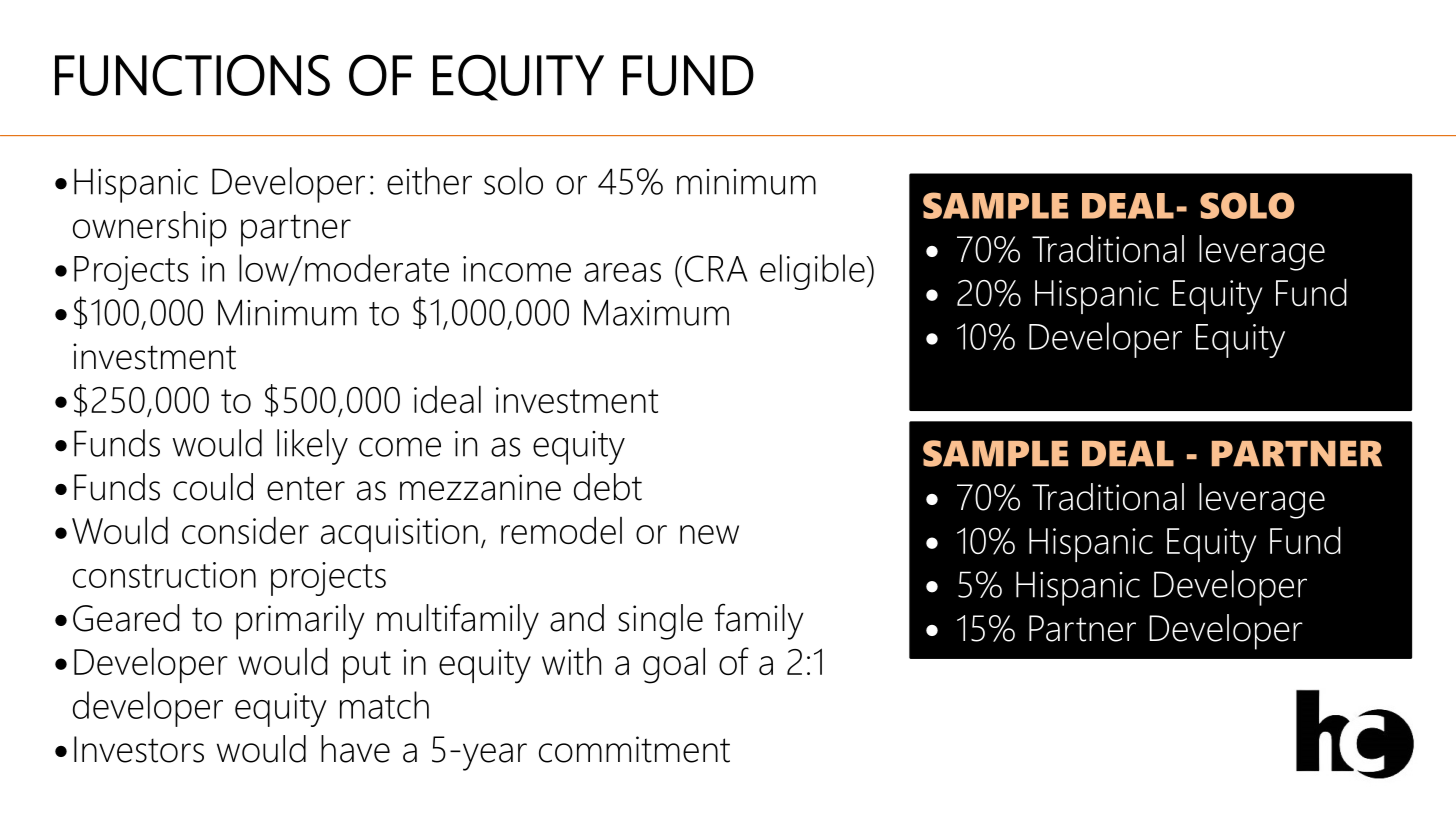 Image resolution: width=1456 pixels, height=819 pixels. I want to click on mezzanine, so click(480, 487).
